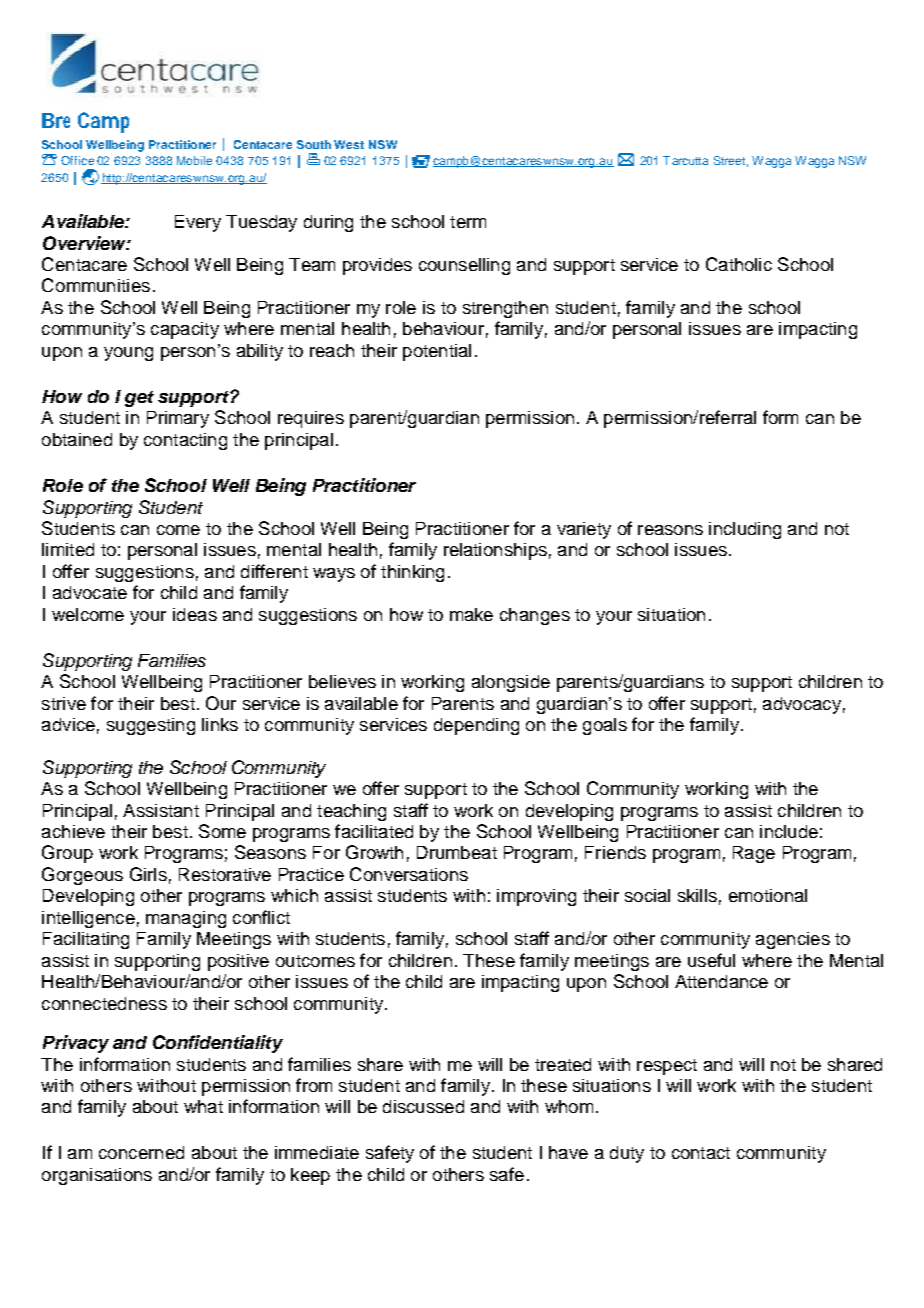  Describe the element at coordinates (195, 614) in the screenshot. I see `ideas` at that location.
